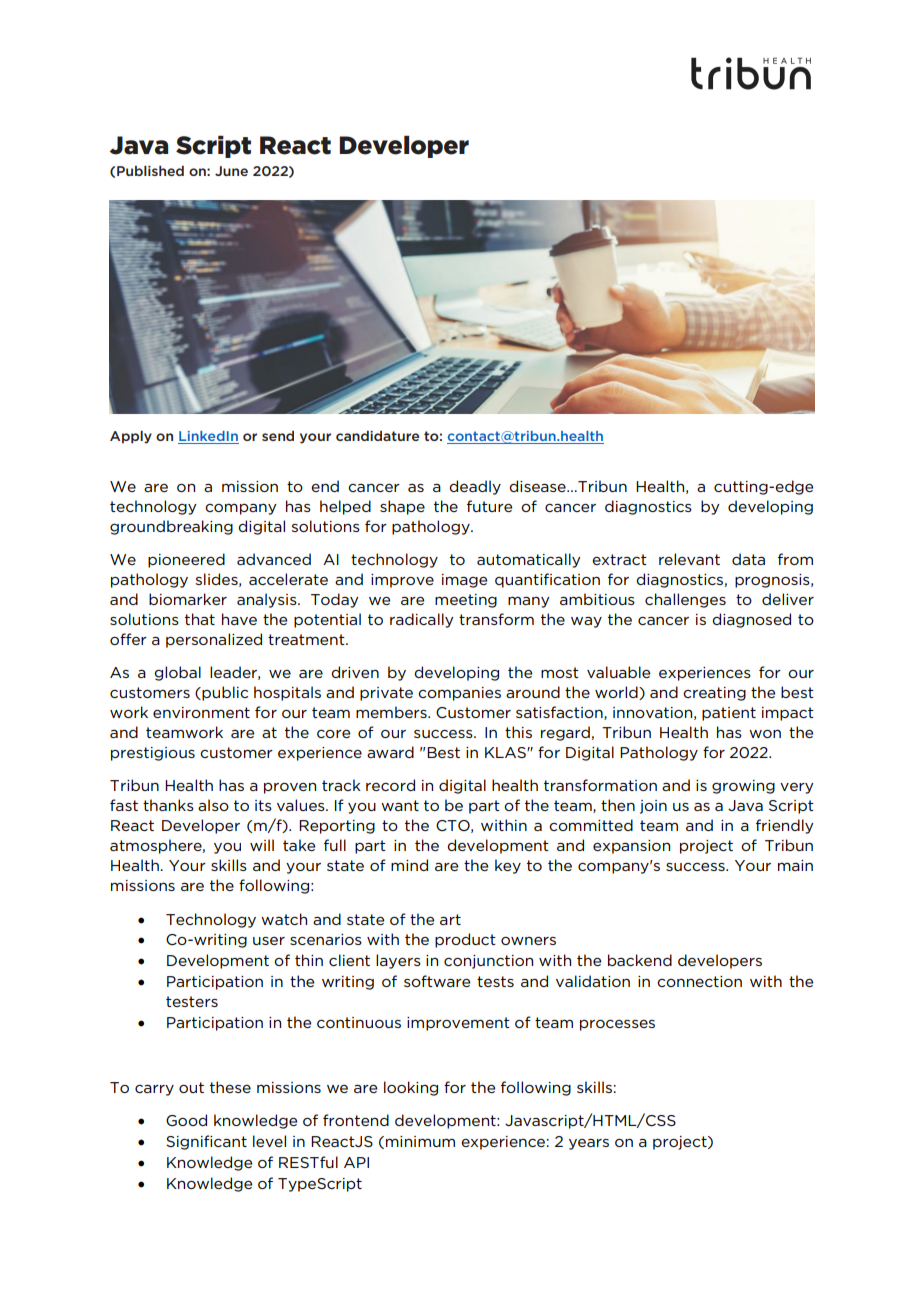 The width and height of the screenshot is (924, 1308). I want to click on Published, so click(150, 170).
